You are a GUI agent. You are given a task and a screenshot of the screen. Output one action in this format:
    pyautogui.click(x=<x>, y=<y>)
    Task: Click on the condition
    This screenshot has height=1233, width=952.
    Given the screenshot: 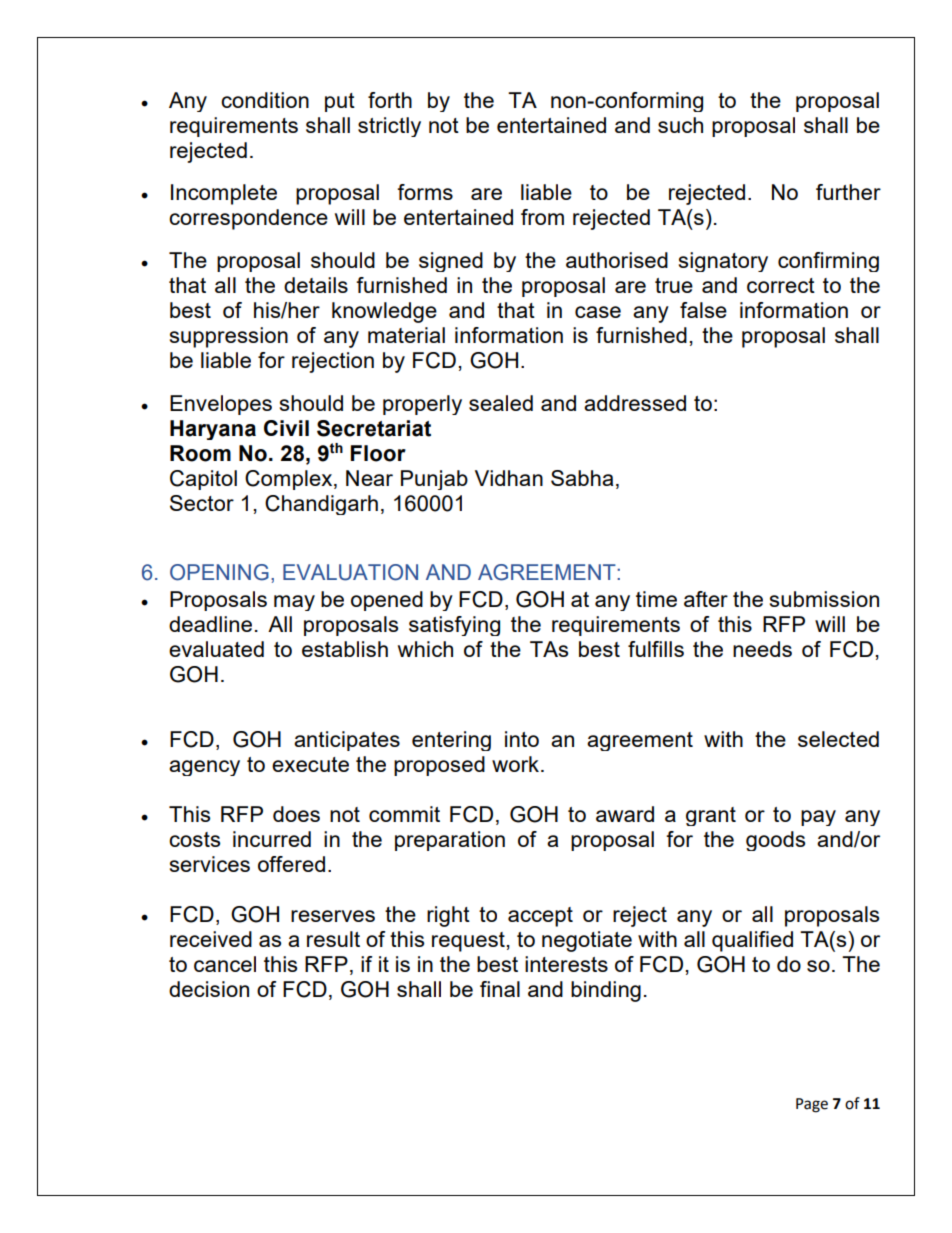 What is the action you would take?
    pyautogui.click(x=265, y=100)
